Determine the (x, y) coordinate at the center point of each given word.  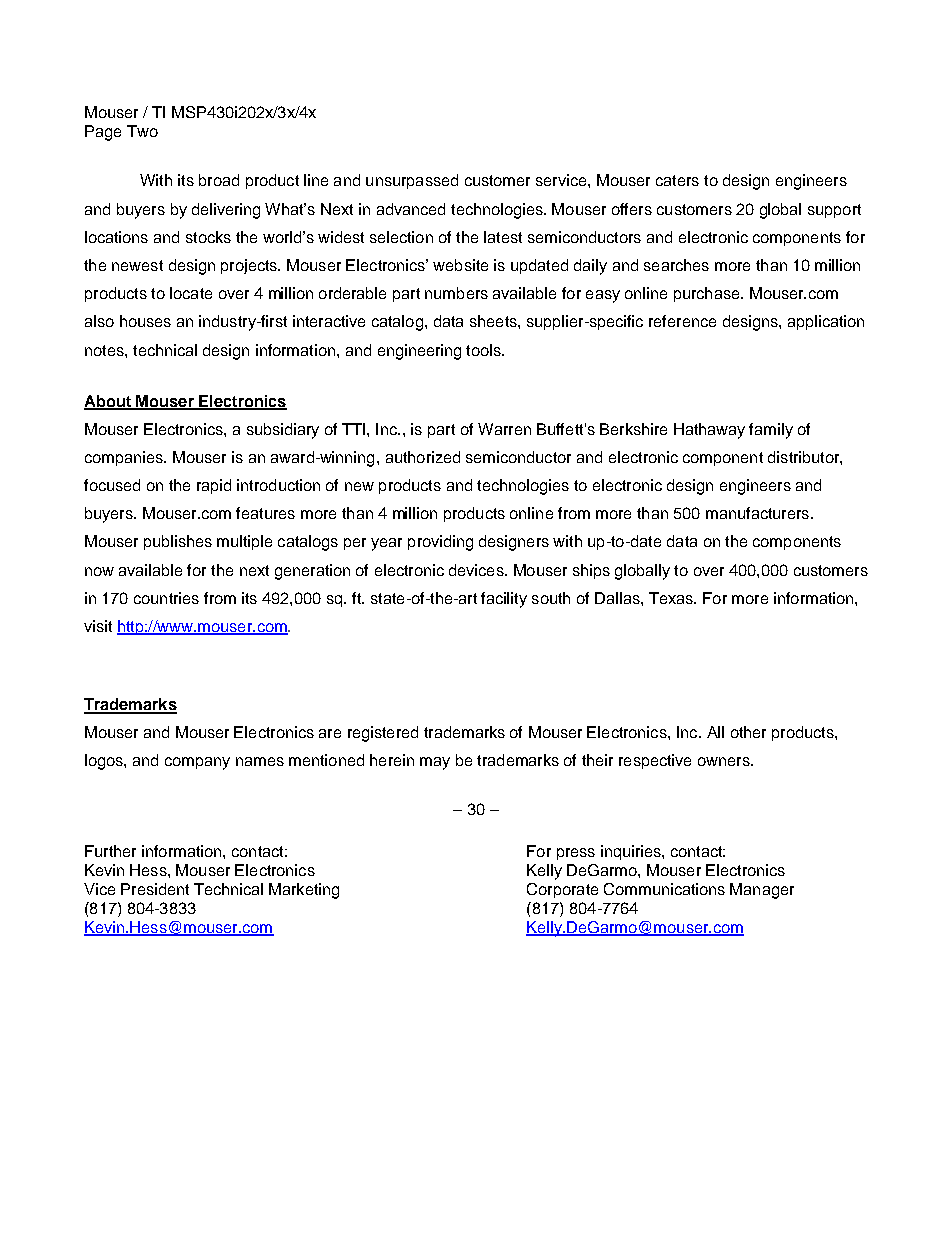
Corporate (562, 890)
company (197, 763)
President (155, 889)
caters (677, 180)
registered (383, 734)
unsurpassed (412, 181)
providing (440, 543)
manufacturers (757, 513)
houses (145, 321)
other (748, 732)
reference (682, 321)
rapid (214, 486)
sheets (494, 321)
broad (219, 180)
